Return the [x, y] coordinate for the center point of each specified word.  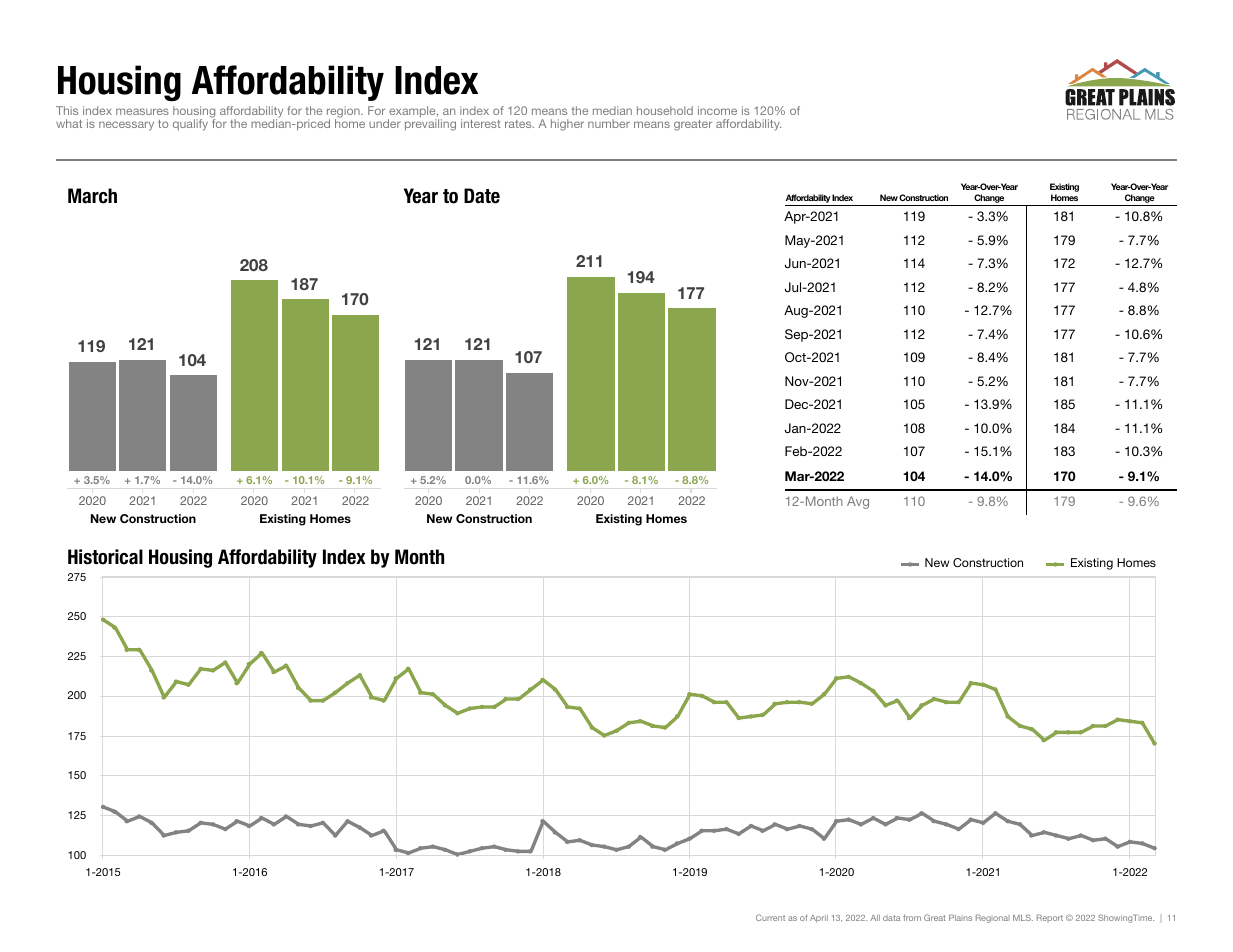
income [717, 110]
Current [770, 917]
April [819, 919]
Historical [105, 557]
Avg [858, 502]
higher [567, 125]
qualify [190, 125]
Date [482, 196]
